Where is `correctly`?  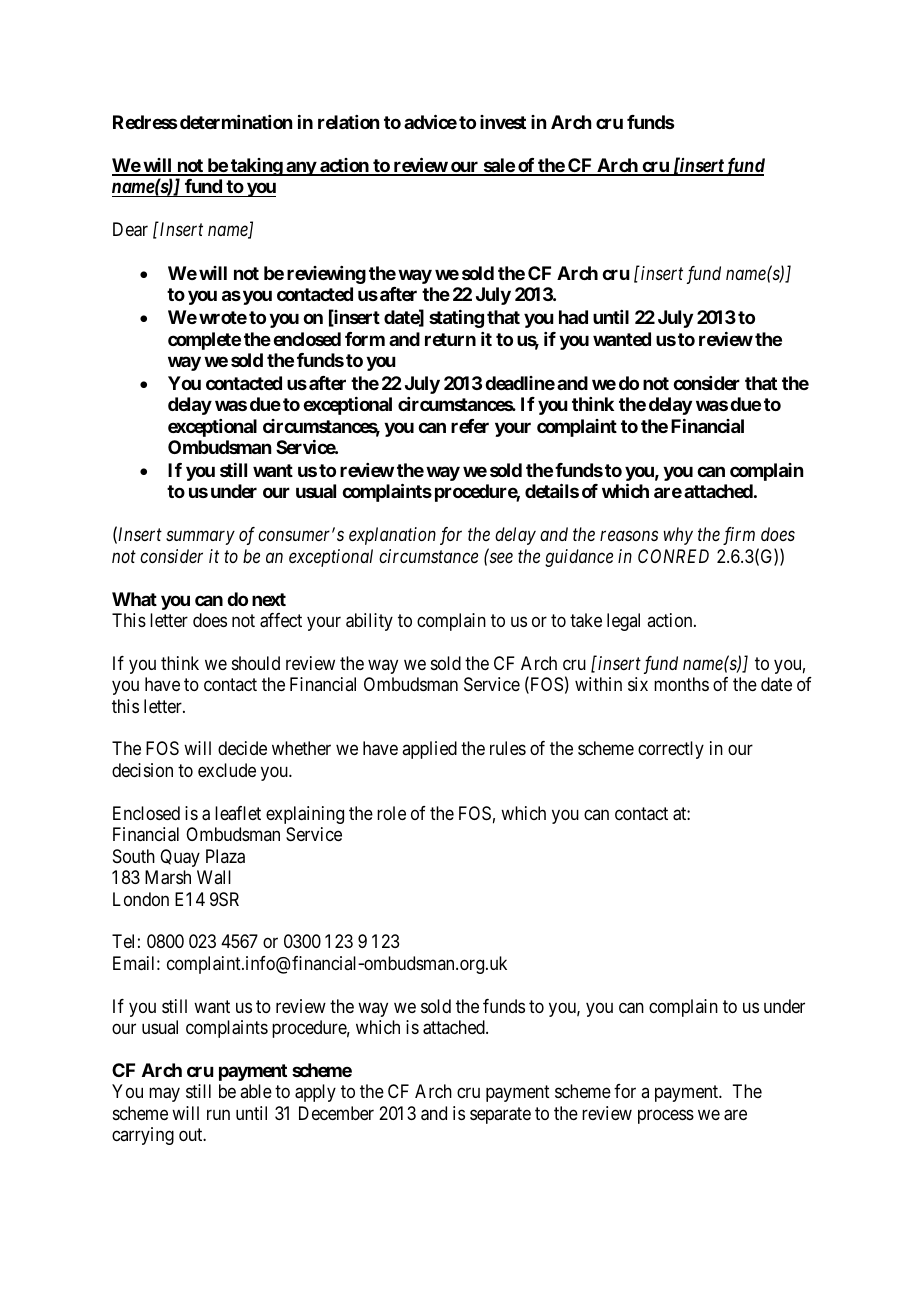 correctly is located at coordinates (671, 750).
